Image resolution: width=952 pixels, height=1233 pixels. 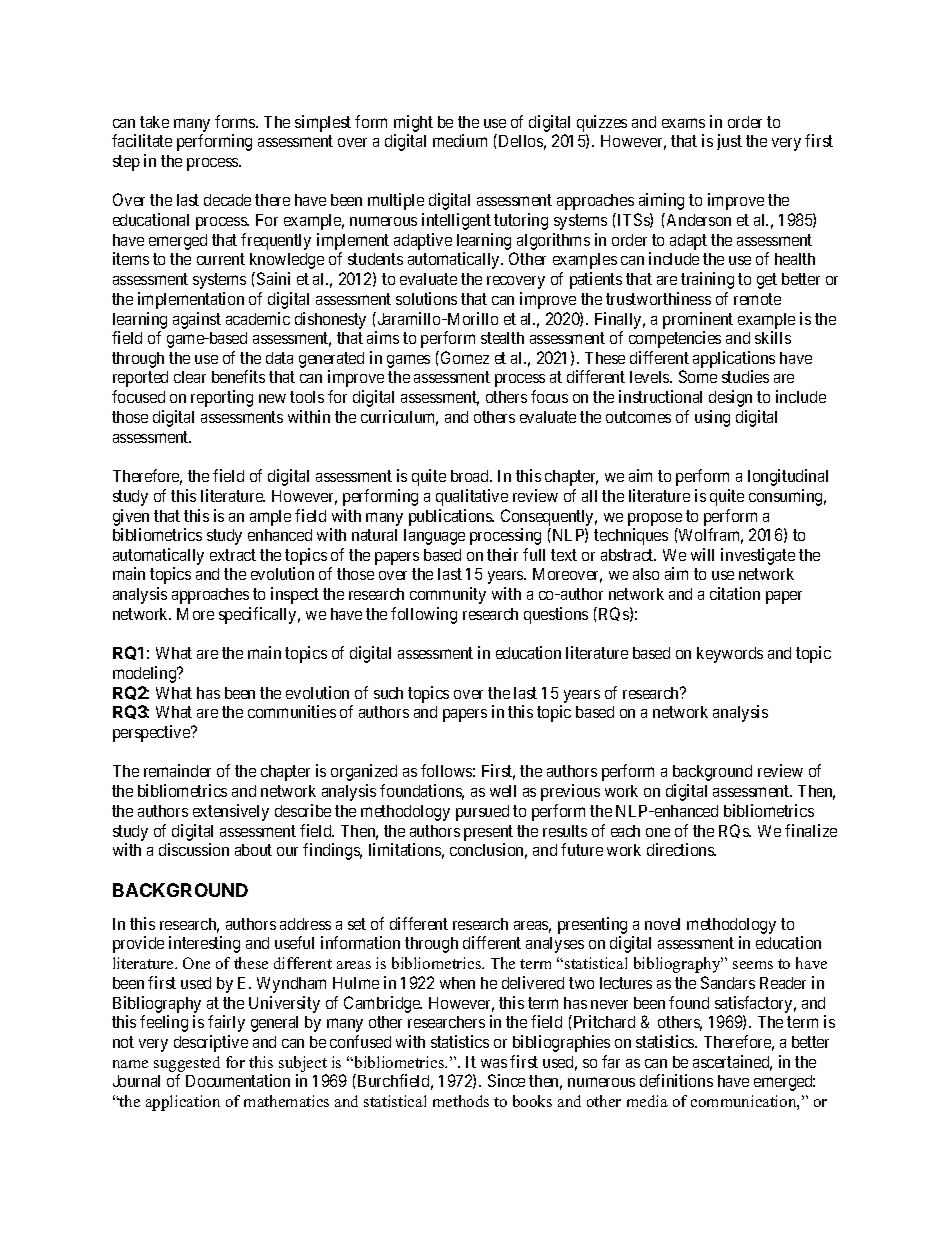 I want to click on just, so click(x=729, y=142).
